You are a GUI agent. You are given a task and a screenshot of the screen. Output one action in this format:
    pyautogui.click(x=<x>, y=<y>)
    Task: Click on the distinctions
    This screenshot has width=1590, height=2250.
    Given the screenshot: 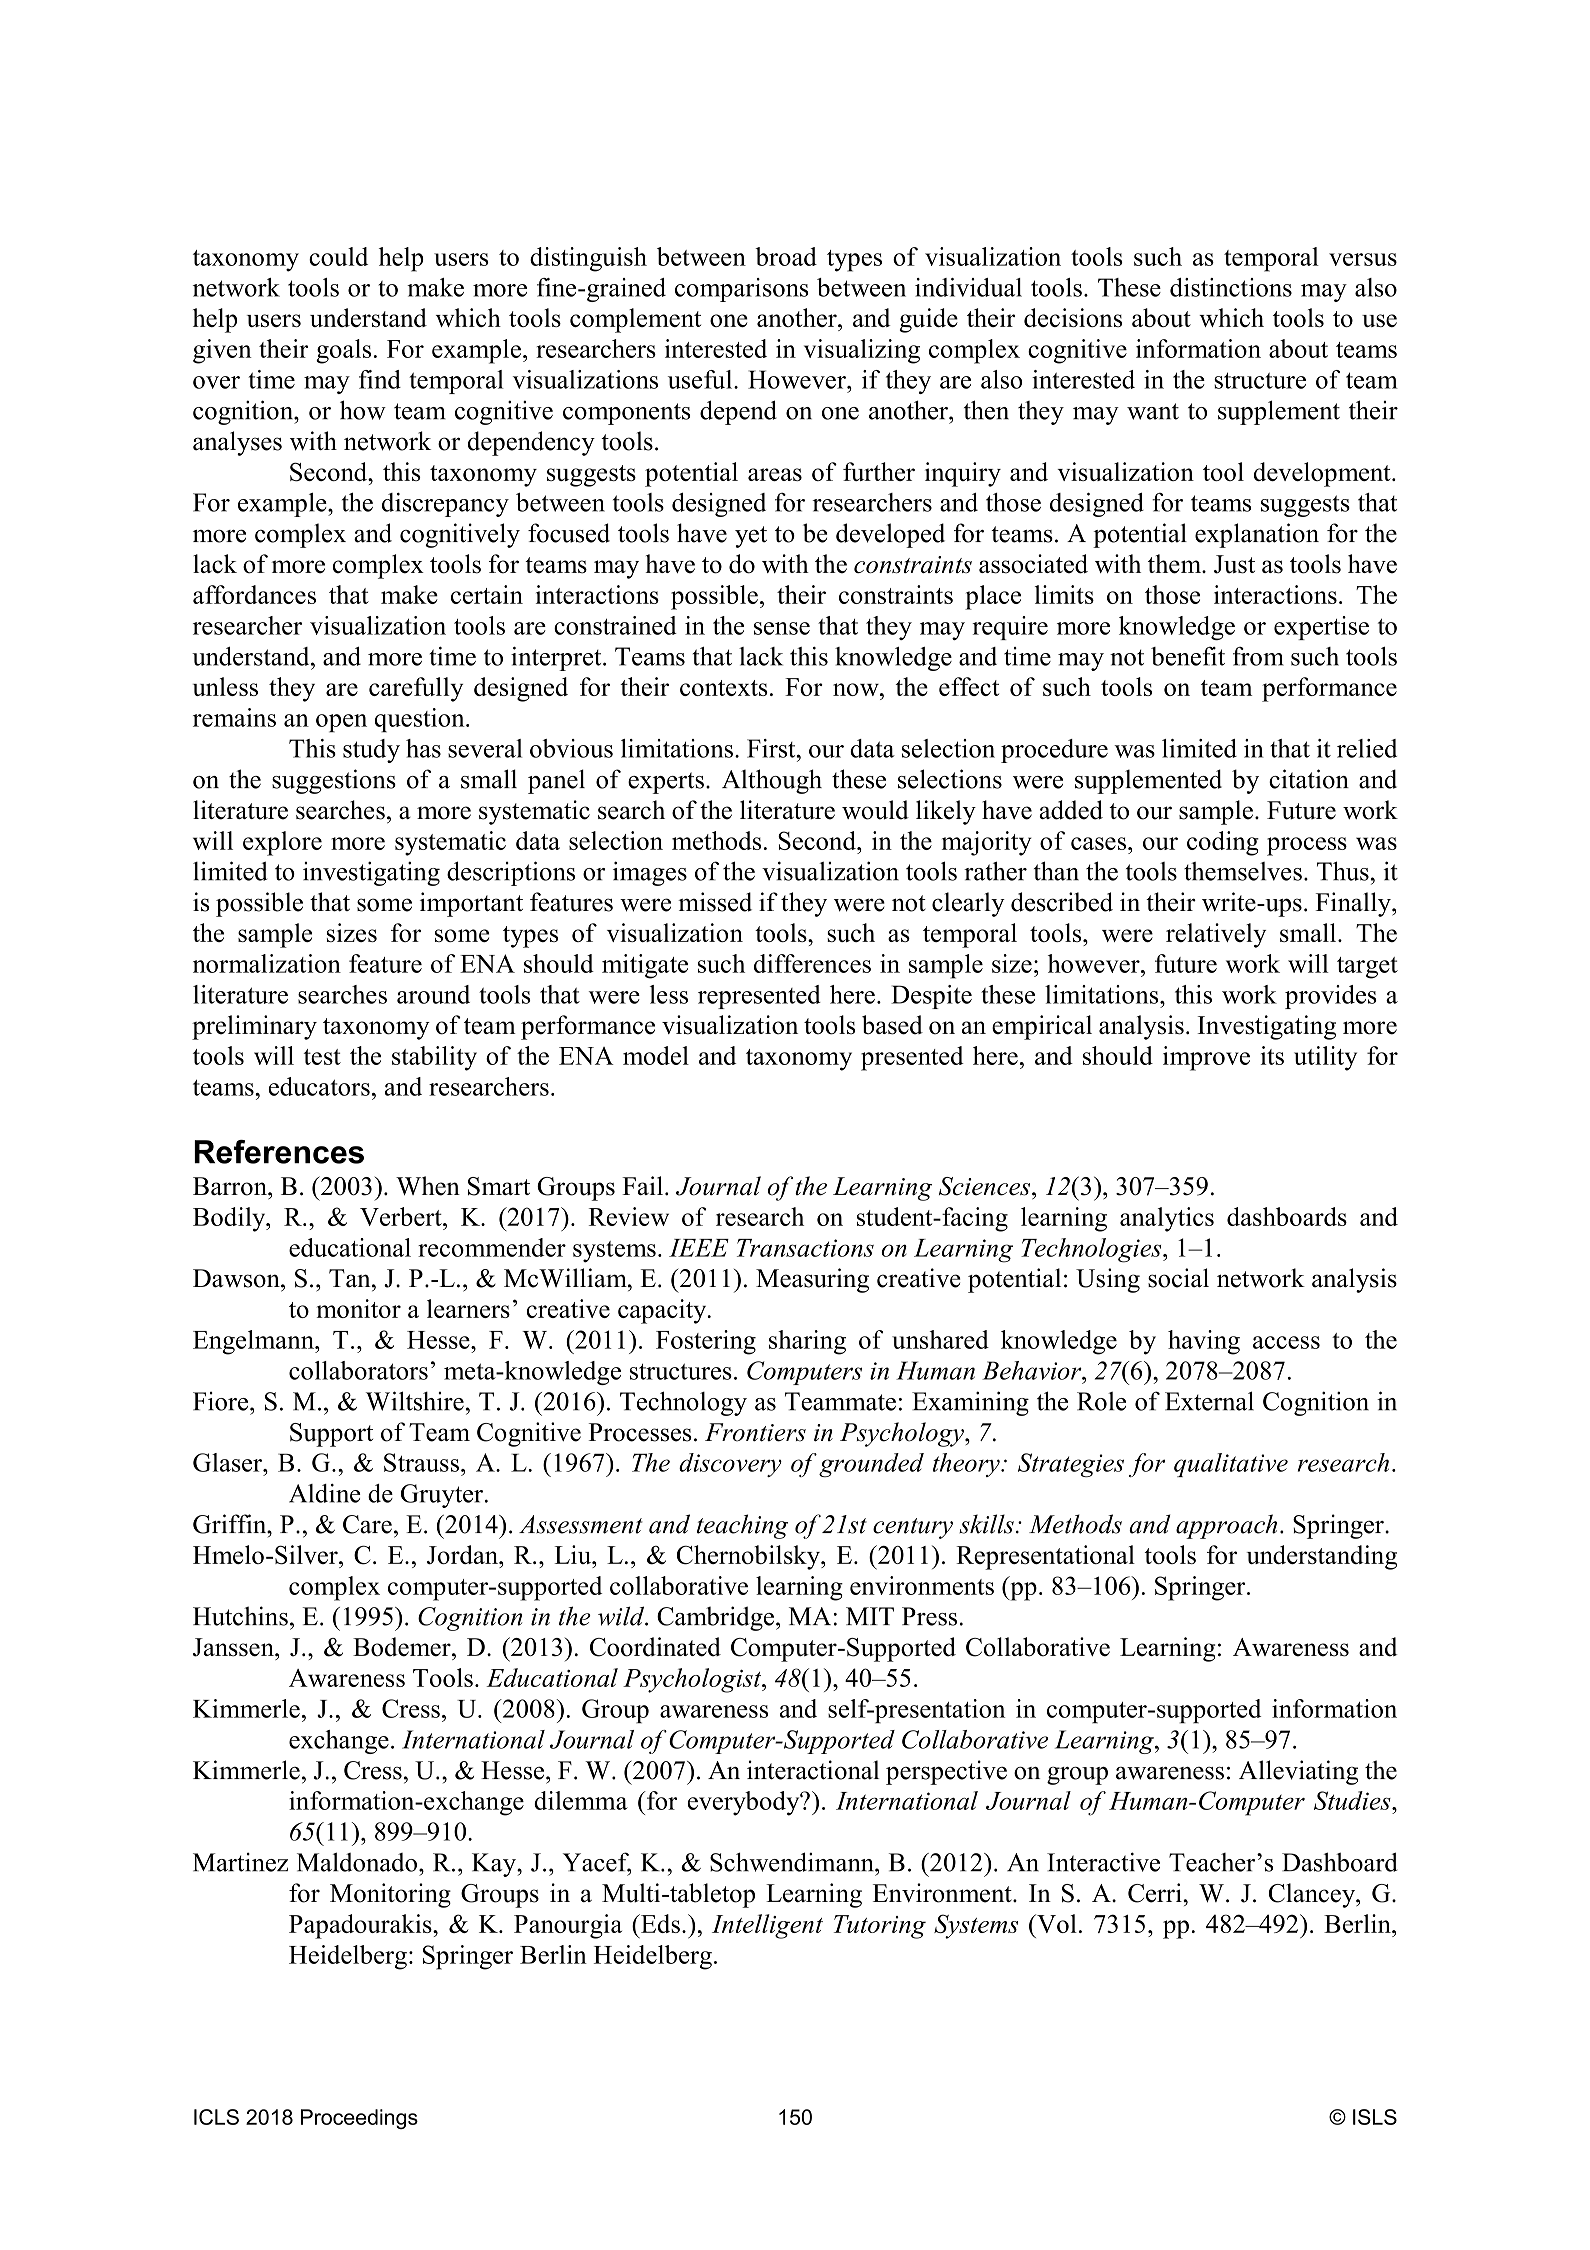 What is the action you would take?
    pyautogui.click(x=1231, y=287)
